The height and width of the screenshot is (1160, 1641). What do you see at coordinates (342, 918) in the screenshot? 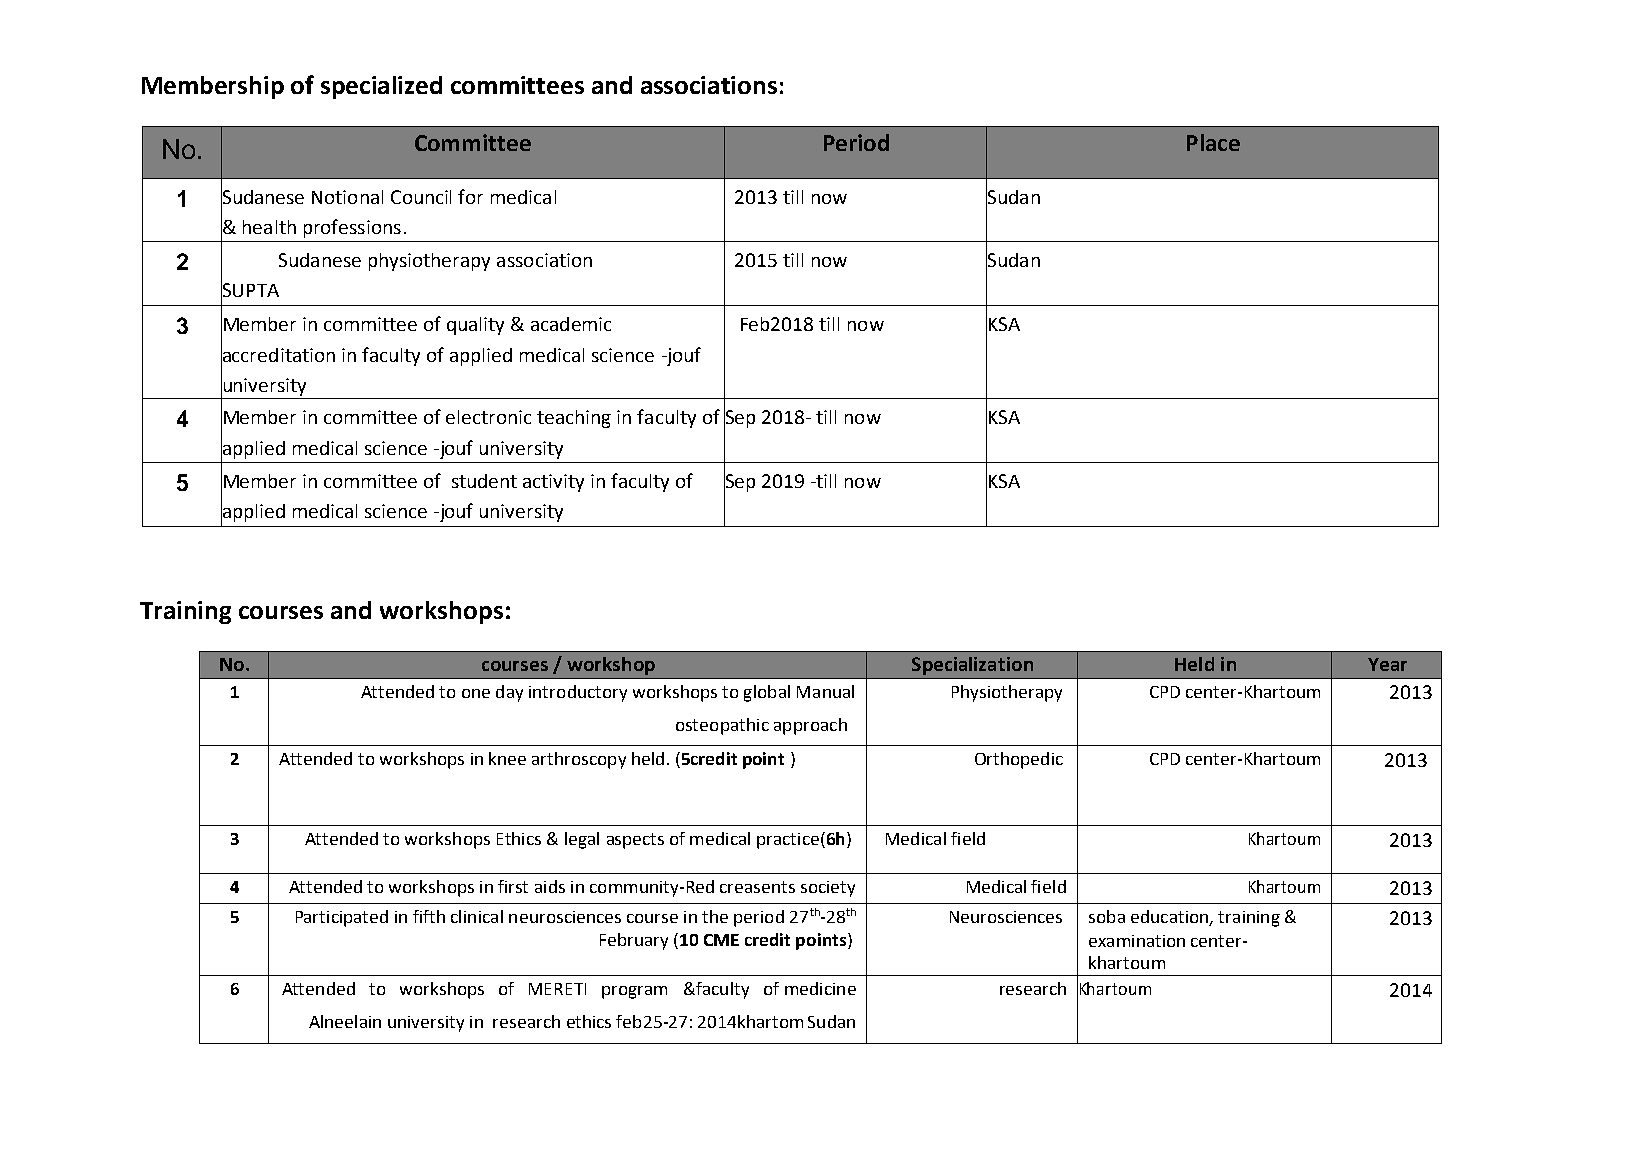
I see `Participated` at bounding box center [342, 918].
